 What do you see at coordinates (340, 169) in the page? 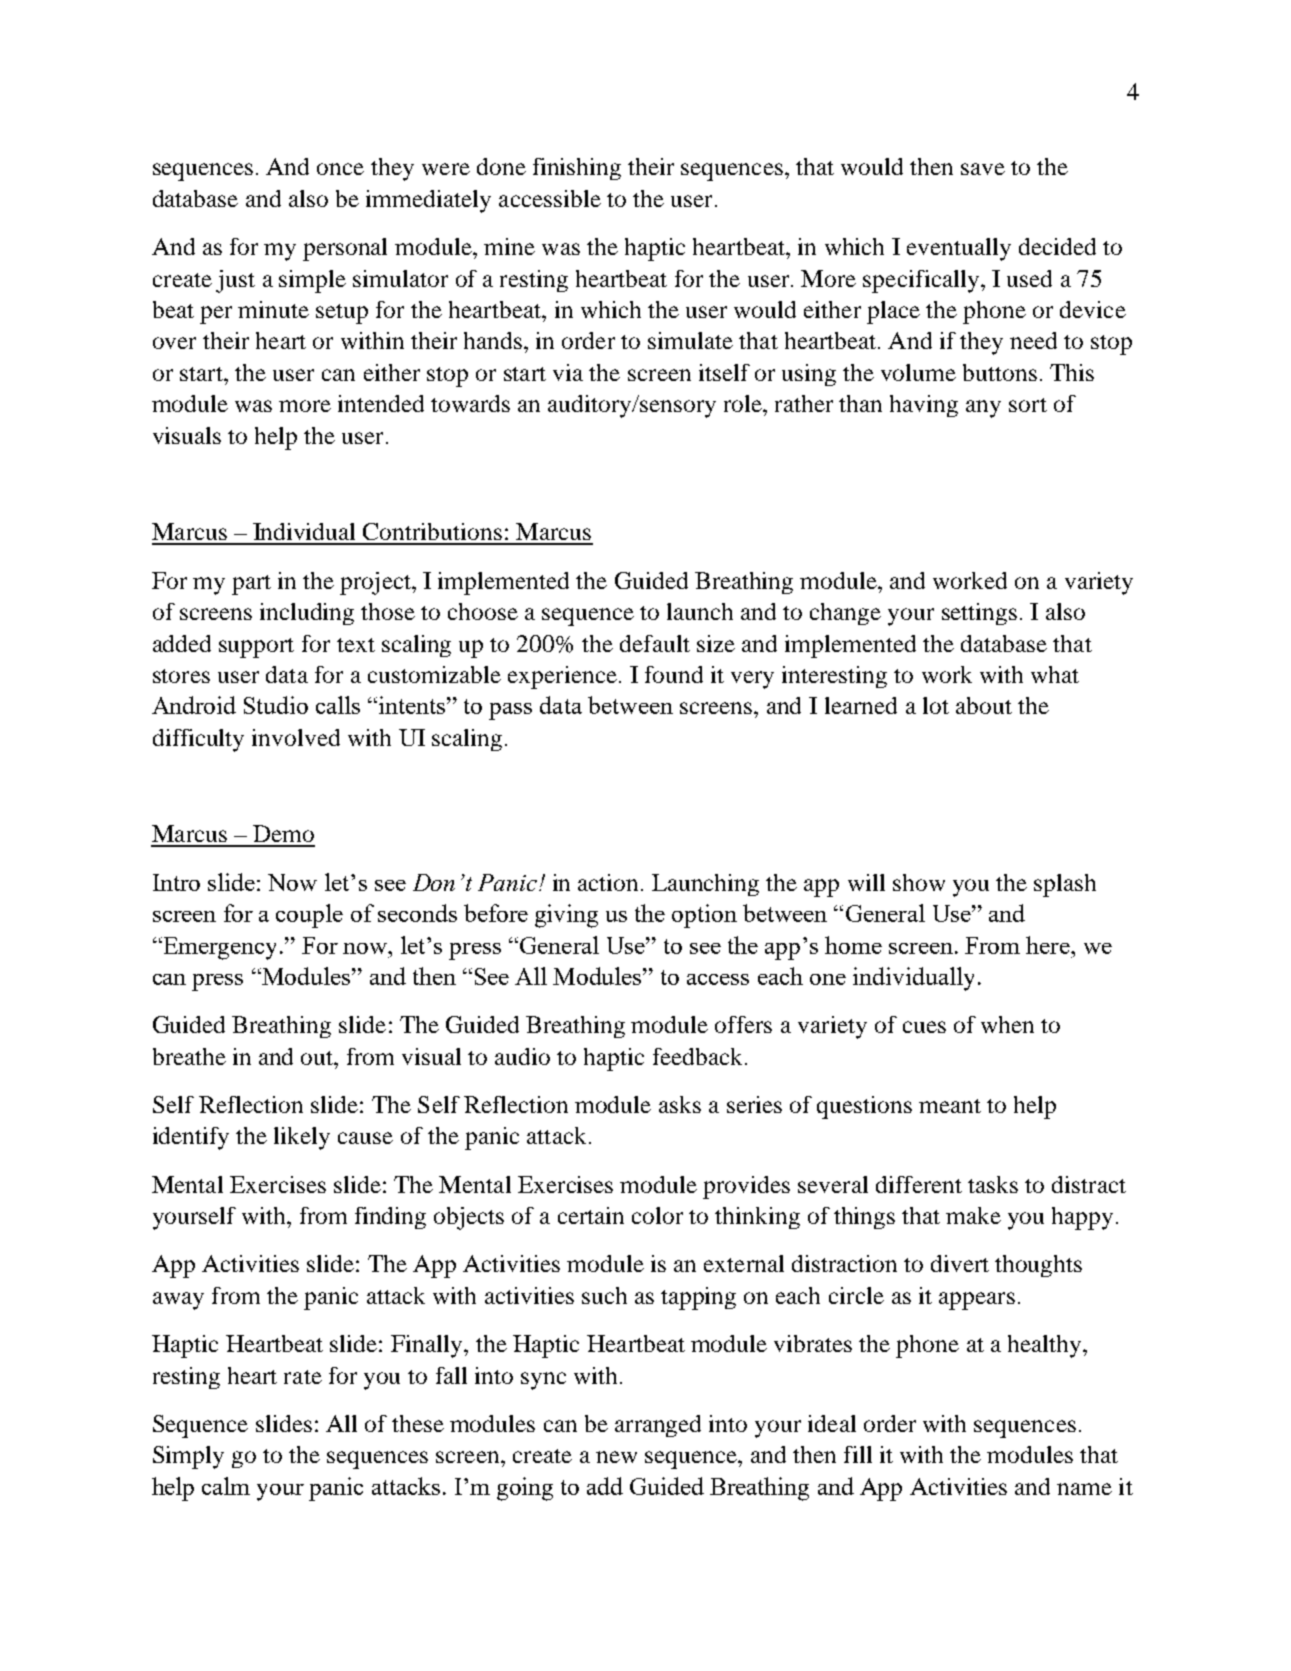
I see `once` at bounding box center [340, 169].
